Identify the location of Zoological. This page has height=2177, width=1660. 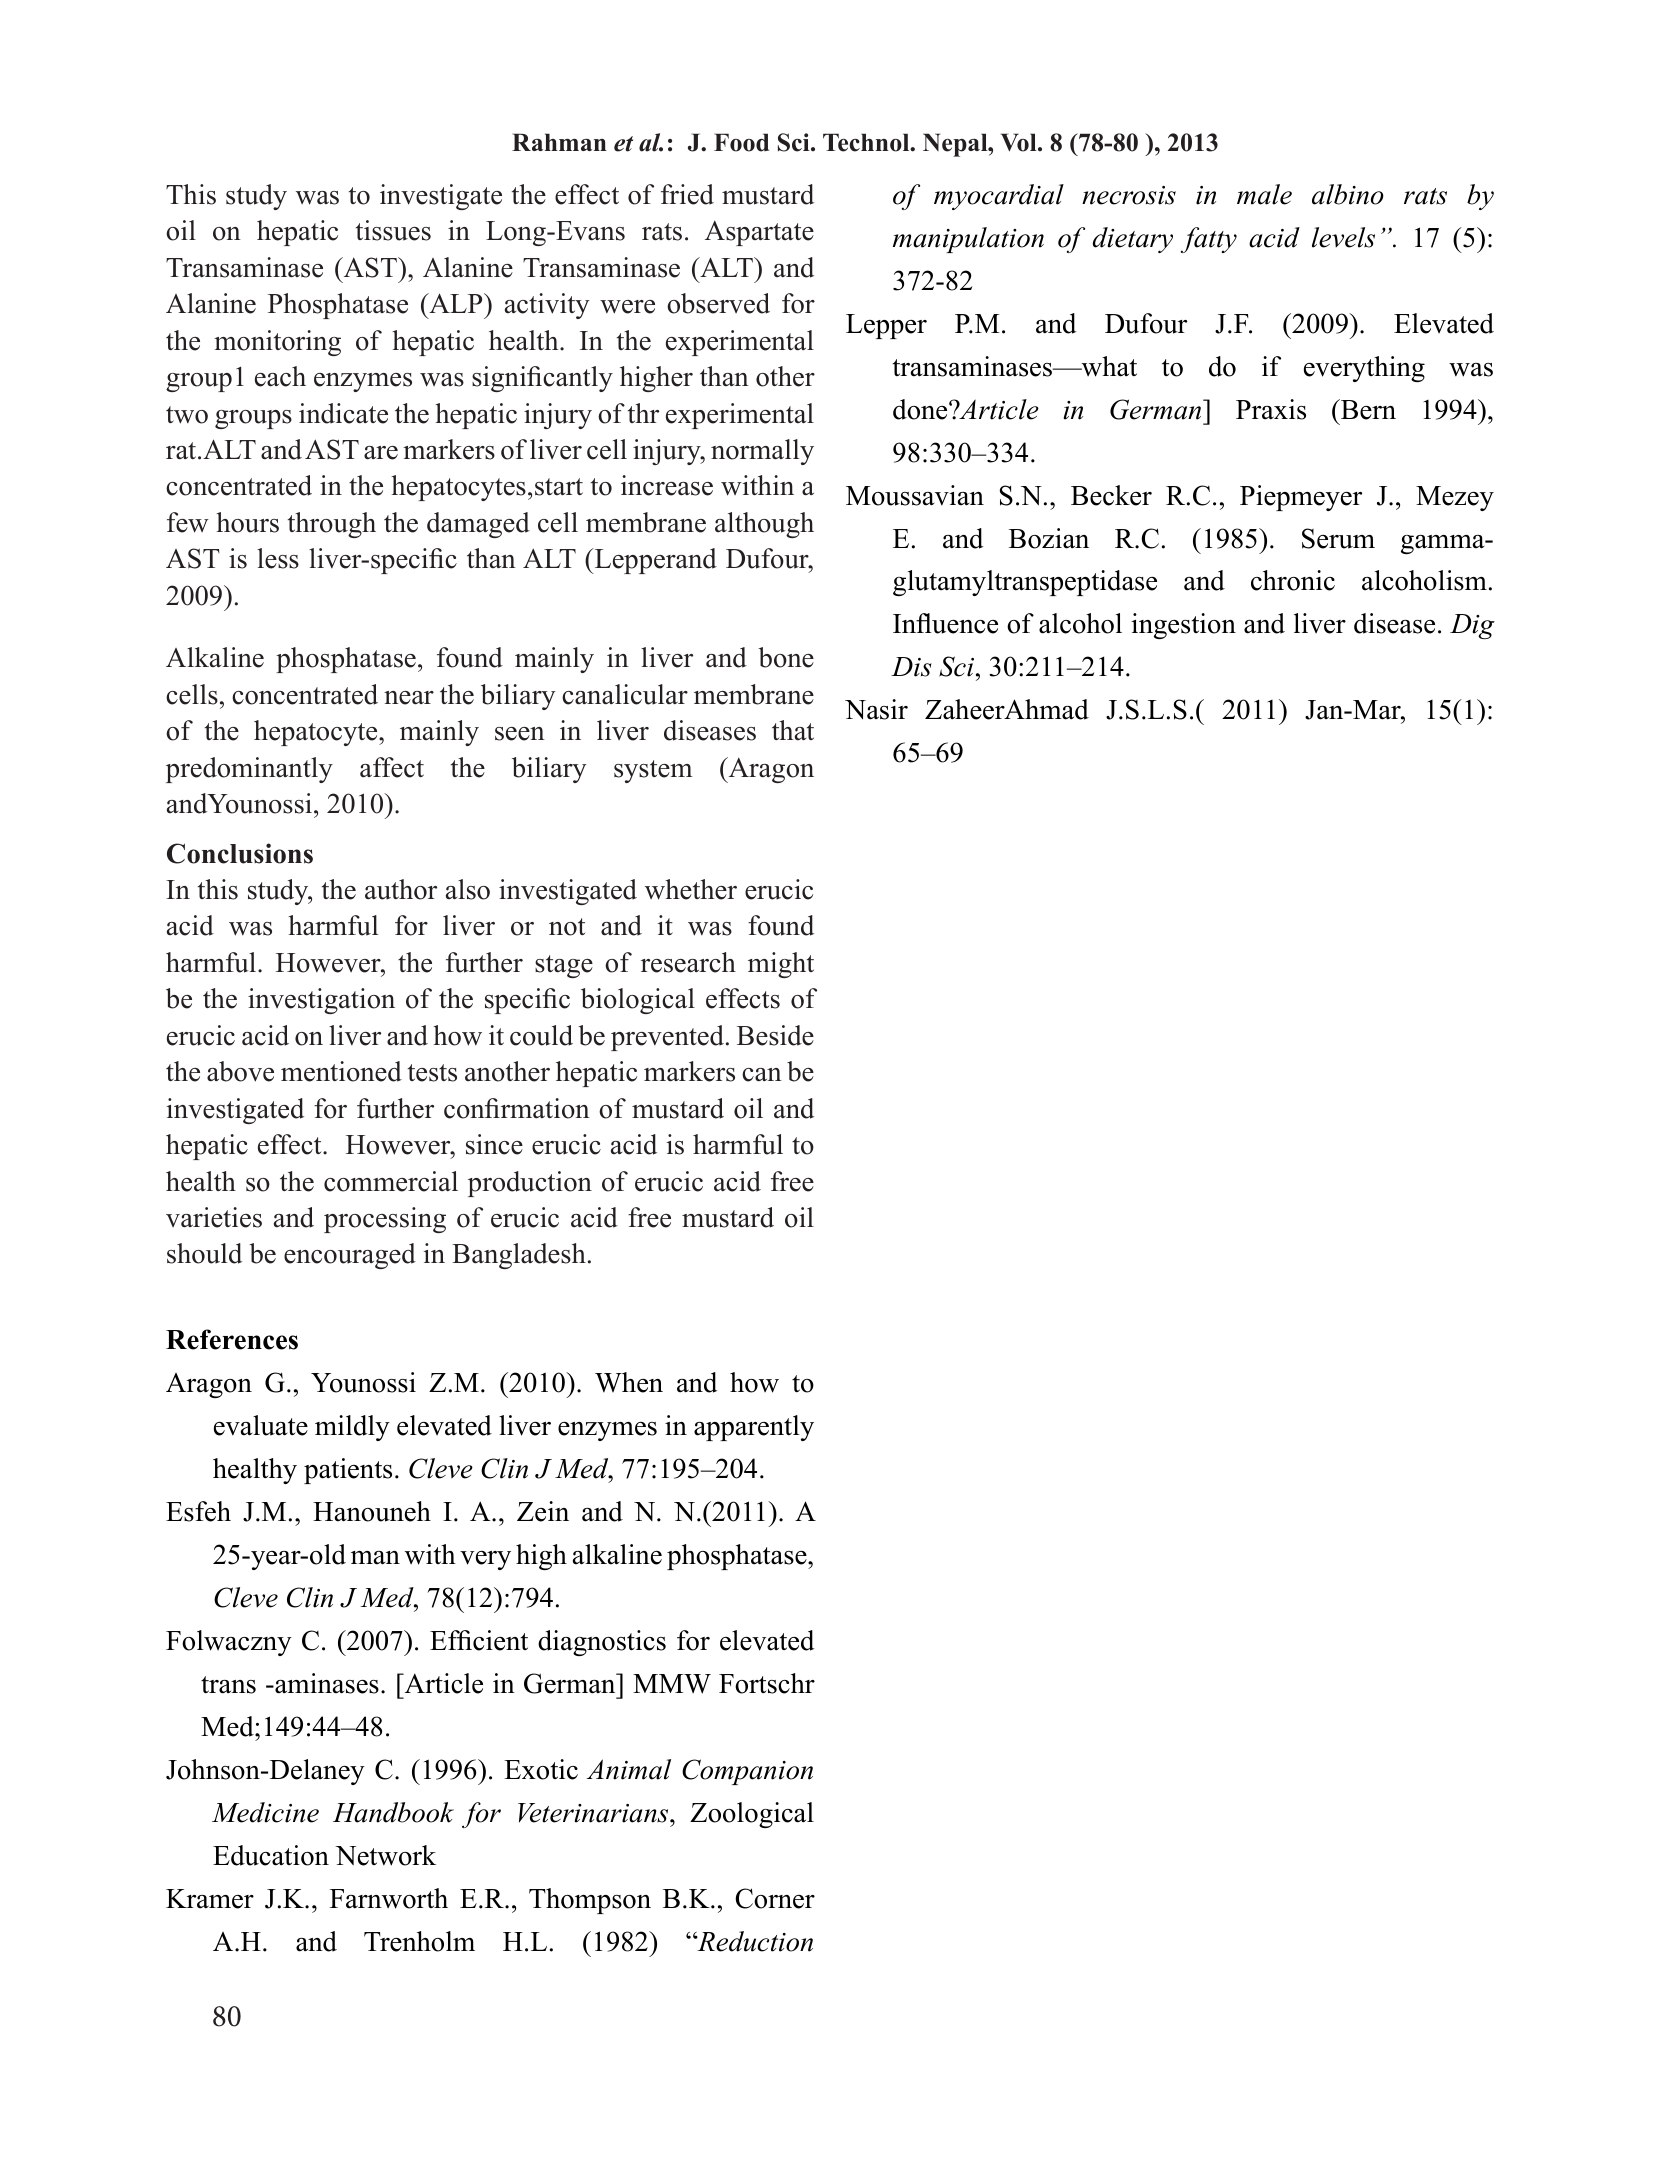
(752, 1815).
